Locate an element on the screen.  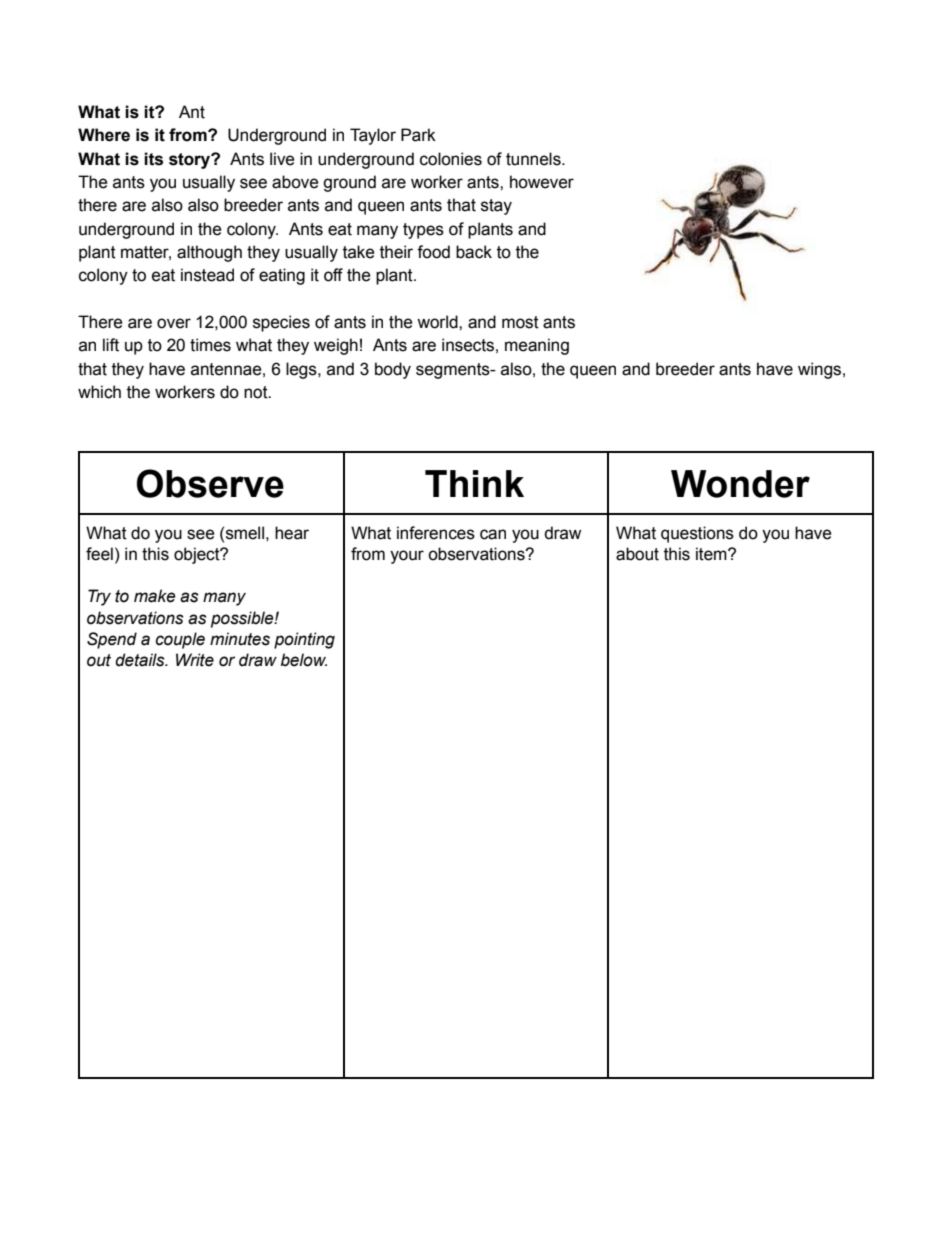
couple is located at coordinates (180, 640).
